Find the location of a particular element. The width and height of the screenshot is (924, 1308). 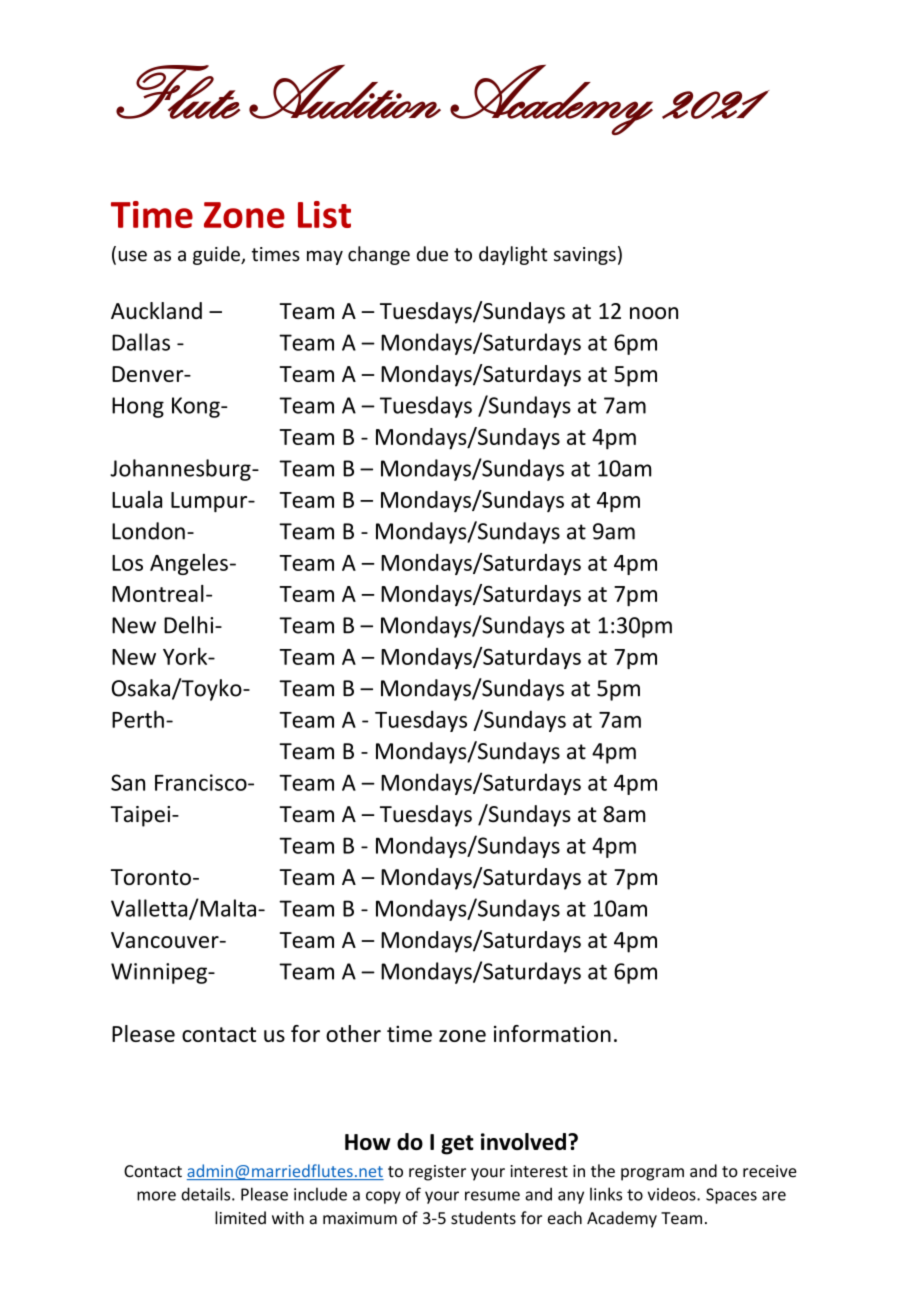

due is located at coordinates (432, 254).
